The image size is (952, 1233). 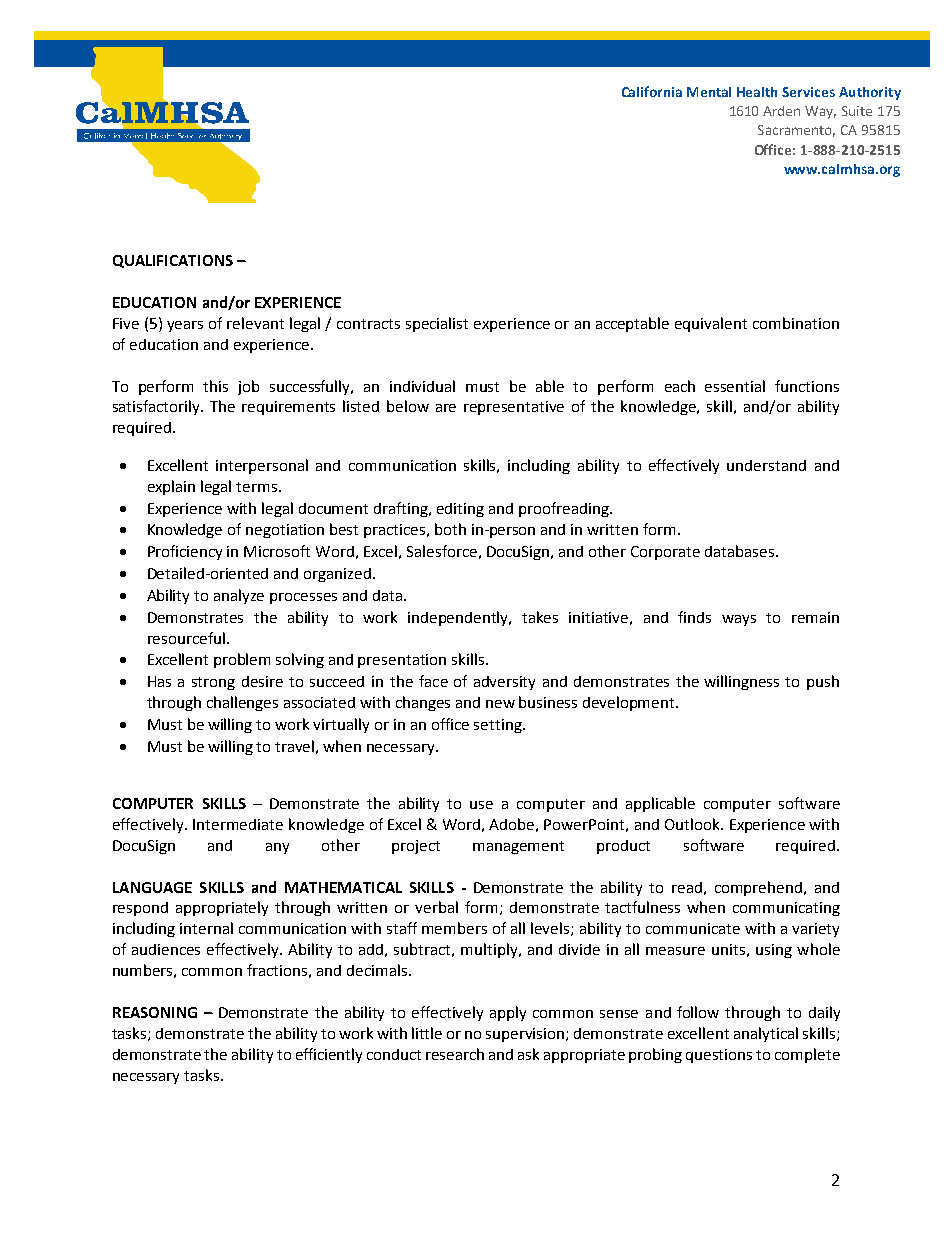 What do you see at coordinates (508, 1013) in the image?
I see `apply` at bounding box center [508, 1013].
